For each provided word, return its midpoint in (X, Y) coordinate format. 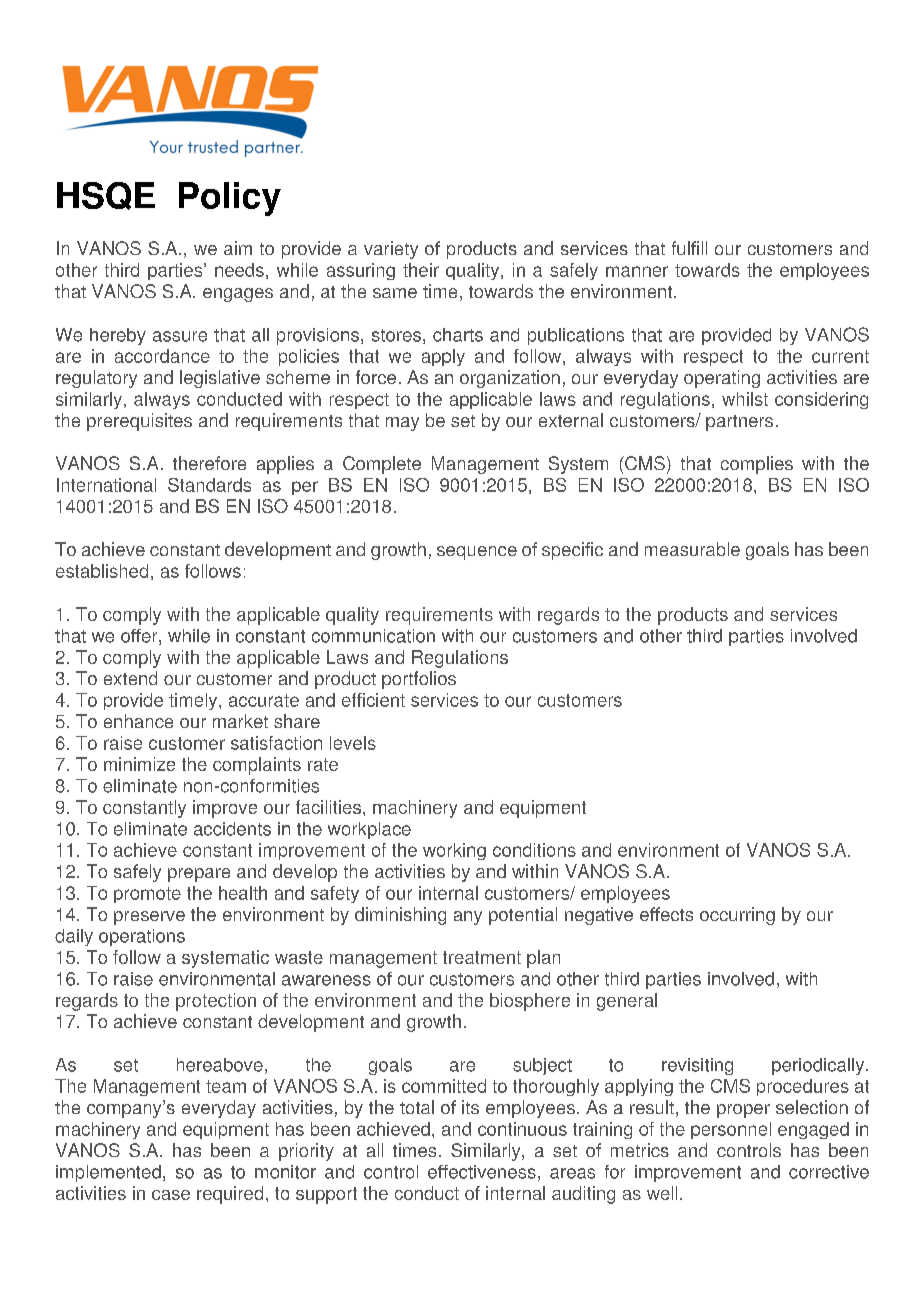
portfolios (419, 680)
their (421, 270)
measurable (692, 549)
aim (238, 248)
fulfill (689, 248)
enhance (138, 721)
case (171, 1195)
